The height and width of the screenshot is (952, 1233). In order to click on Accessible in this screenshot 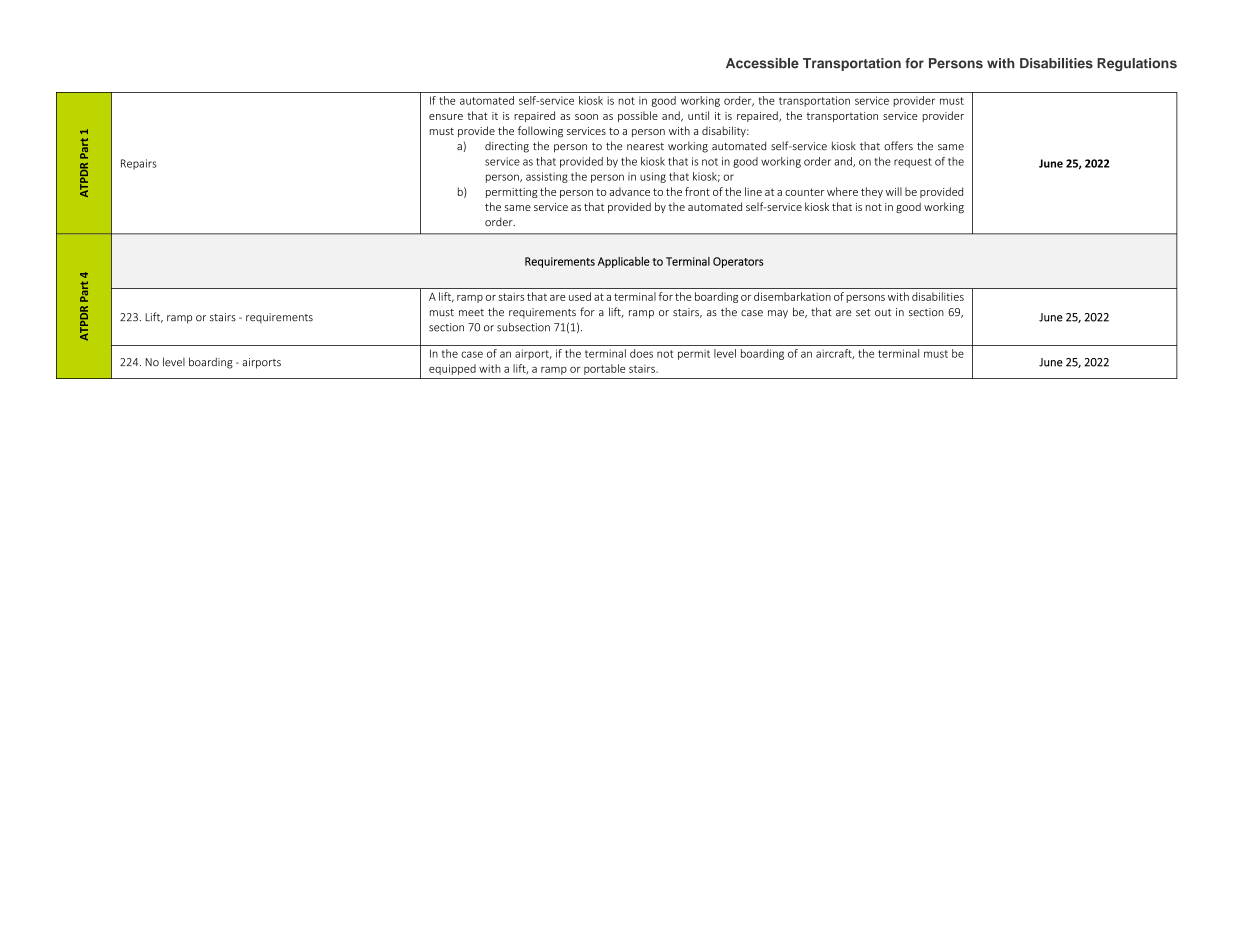, I will do `click(762, 63)`.
